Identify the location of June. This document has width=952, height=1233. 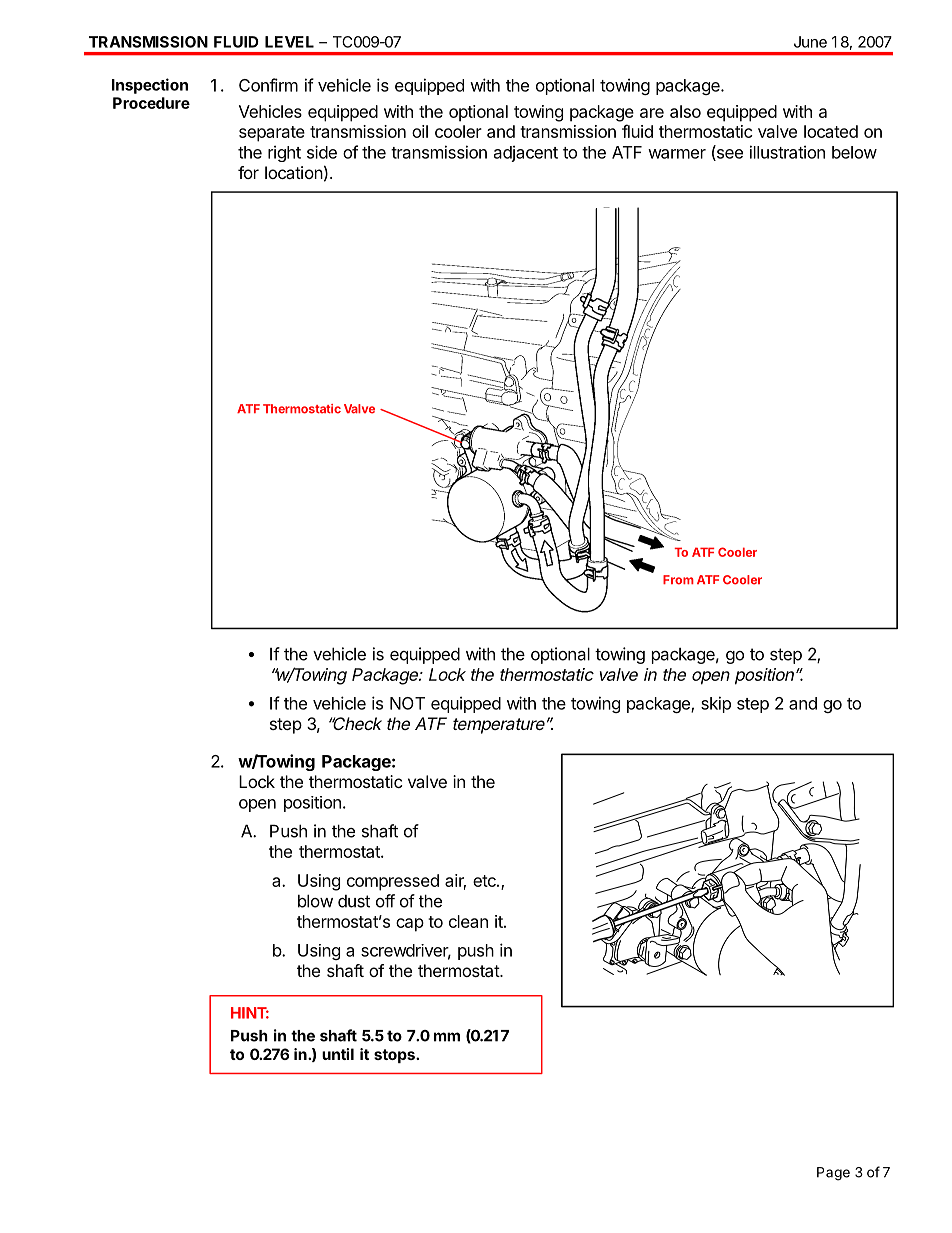
(810, 42).
